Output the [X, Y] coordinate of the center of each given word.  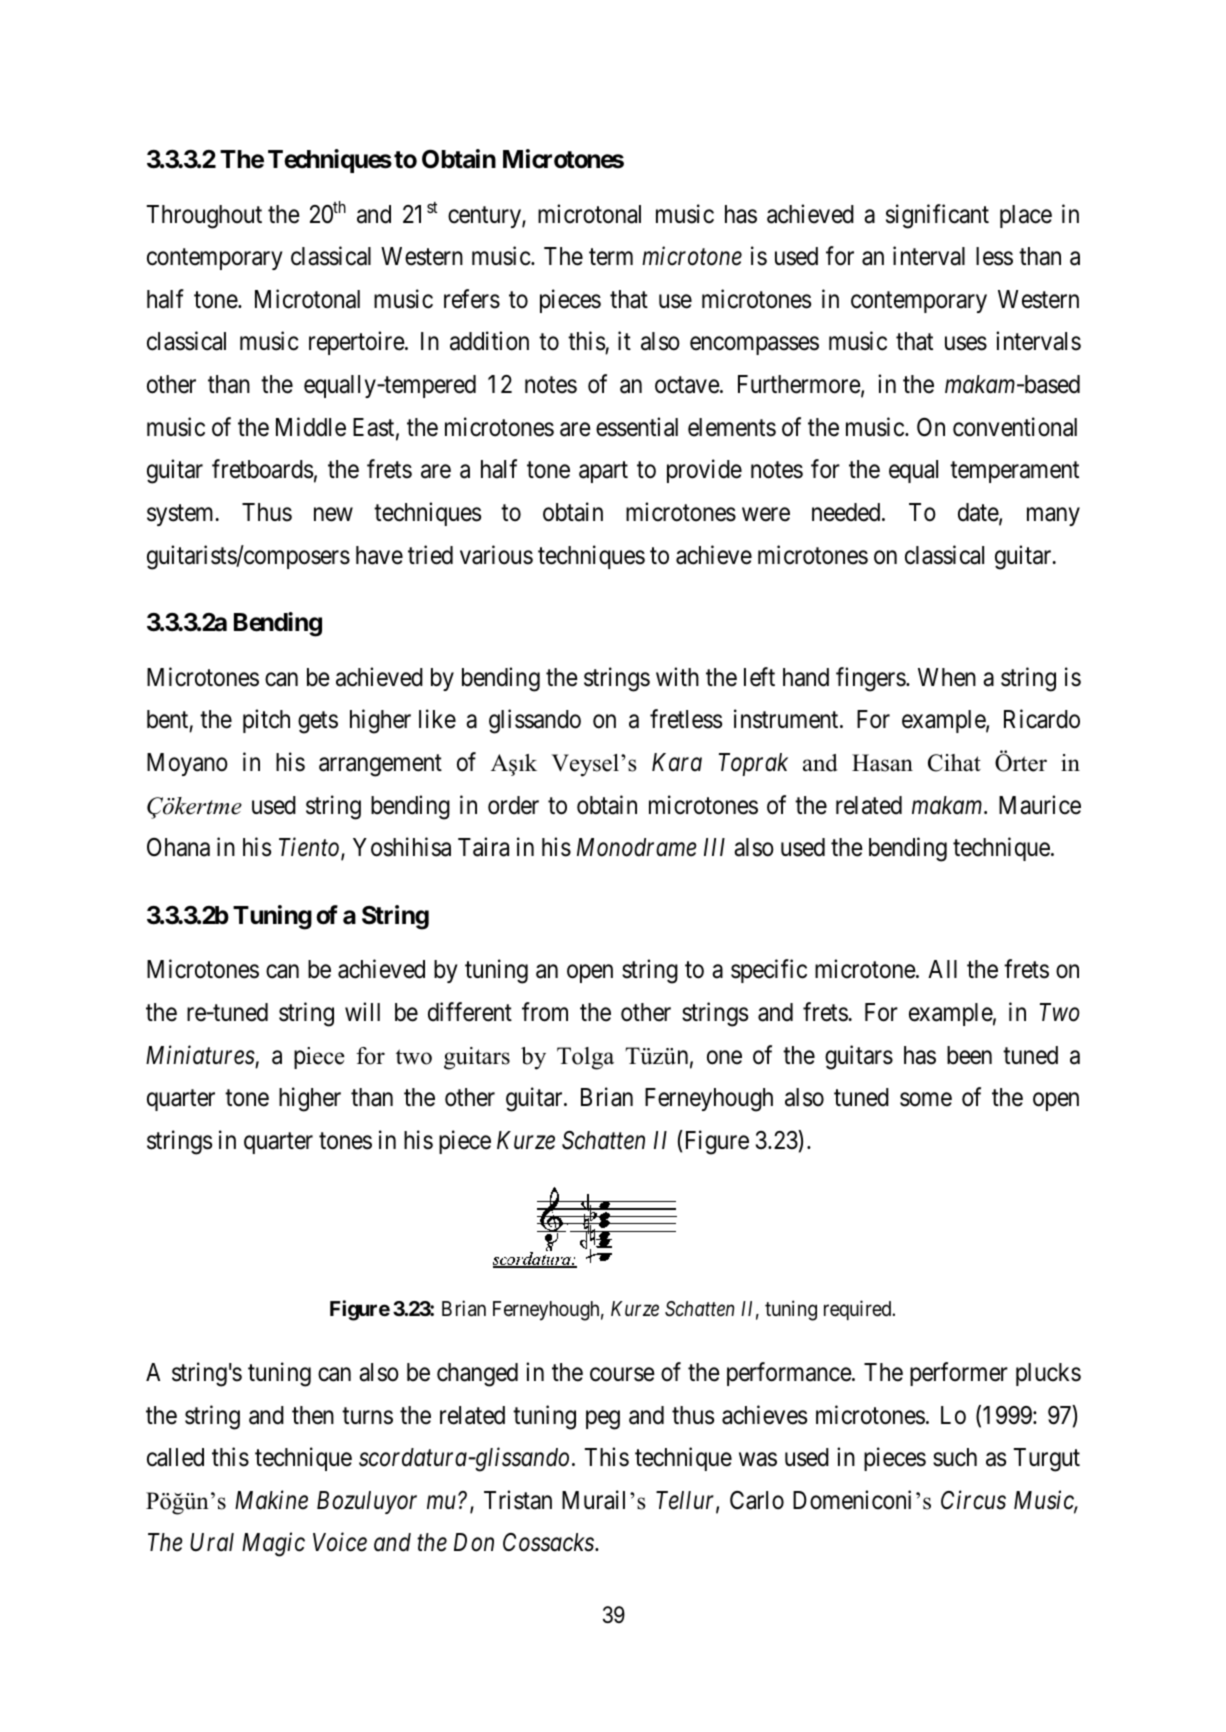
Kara [677, 762]
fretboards [262, 469]
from [545, 1012]
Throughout [204, 217]
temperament [1014, 472]
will [362, 1011]
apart [603, 472]
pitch [266, 721]
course [622, 1375]
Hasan [882, 763]
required [859, 1310]
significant [937, 216]
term [611, 257]
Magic [273, 1545]
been [969, 1055]
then [313, 1415]
